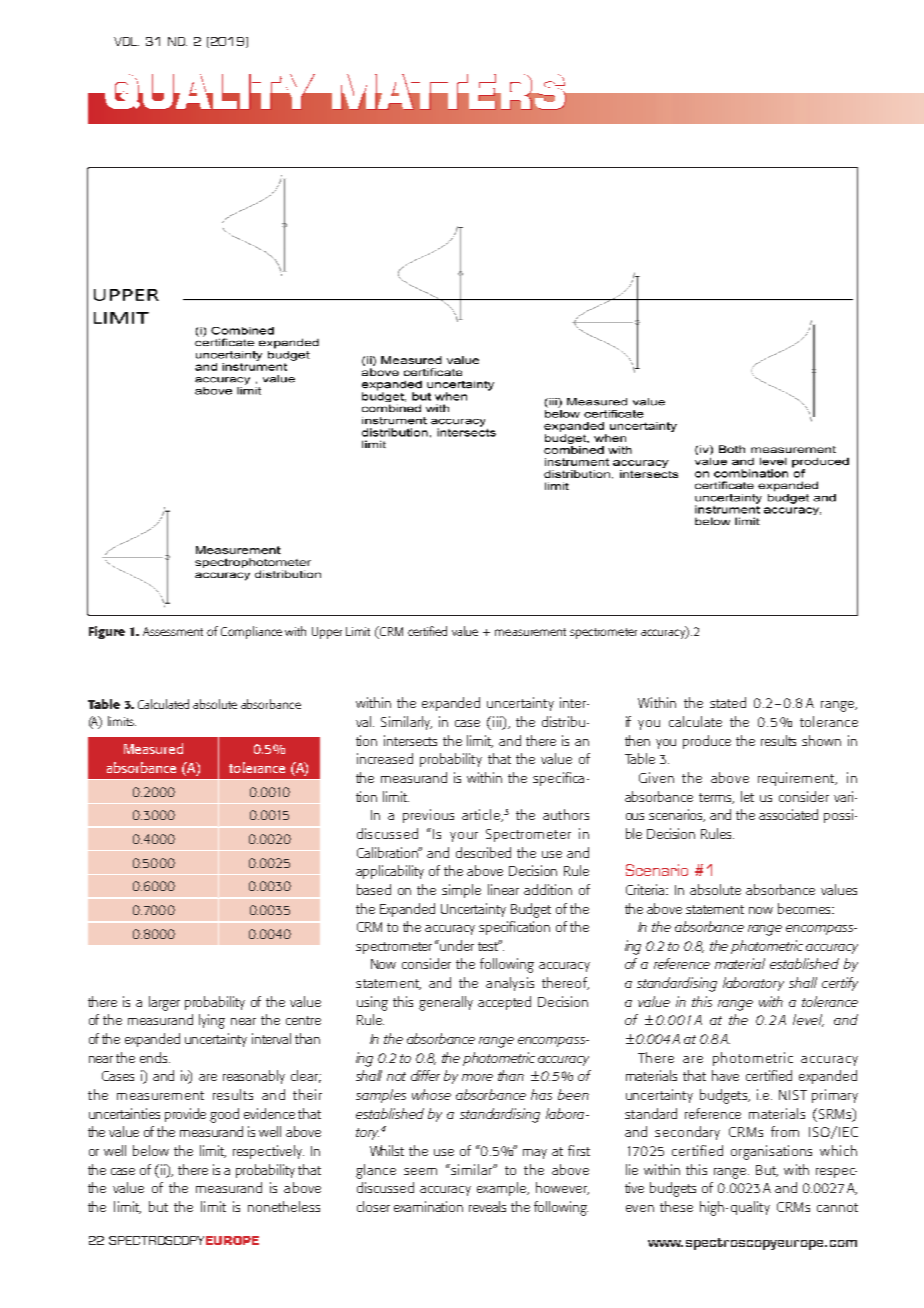 The width and height of the document is (924, 1308). Describe the element at coordinates (126, 41) in the document. I see `VOL` at that location.
